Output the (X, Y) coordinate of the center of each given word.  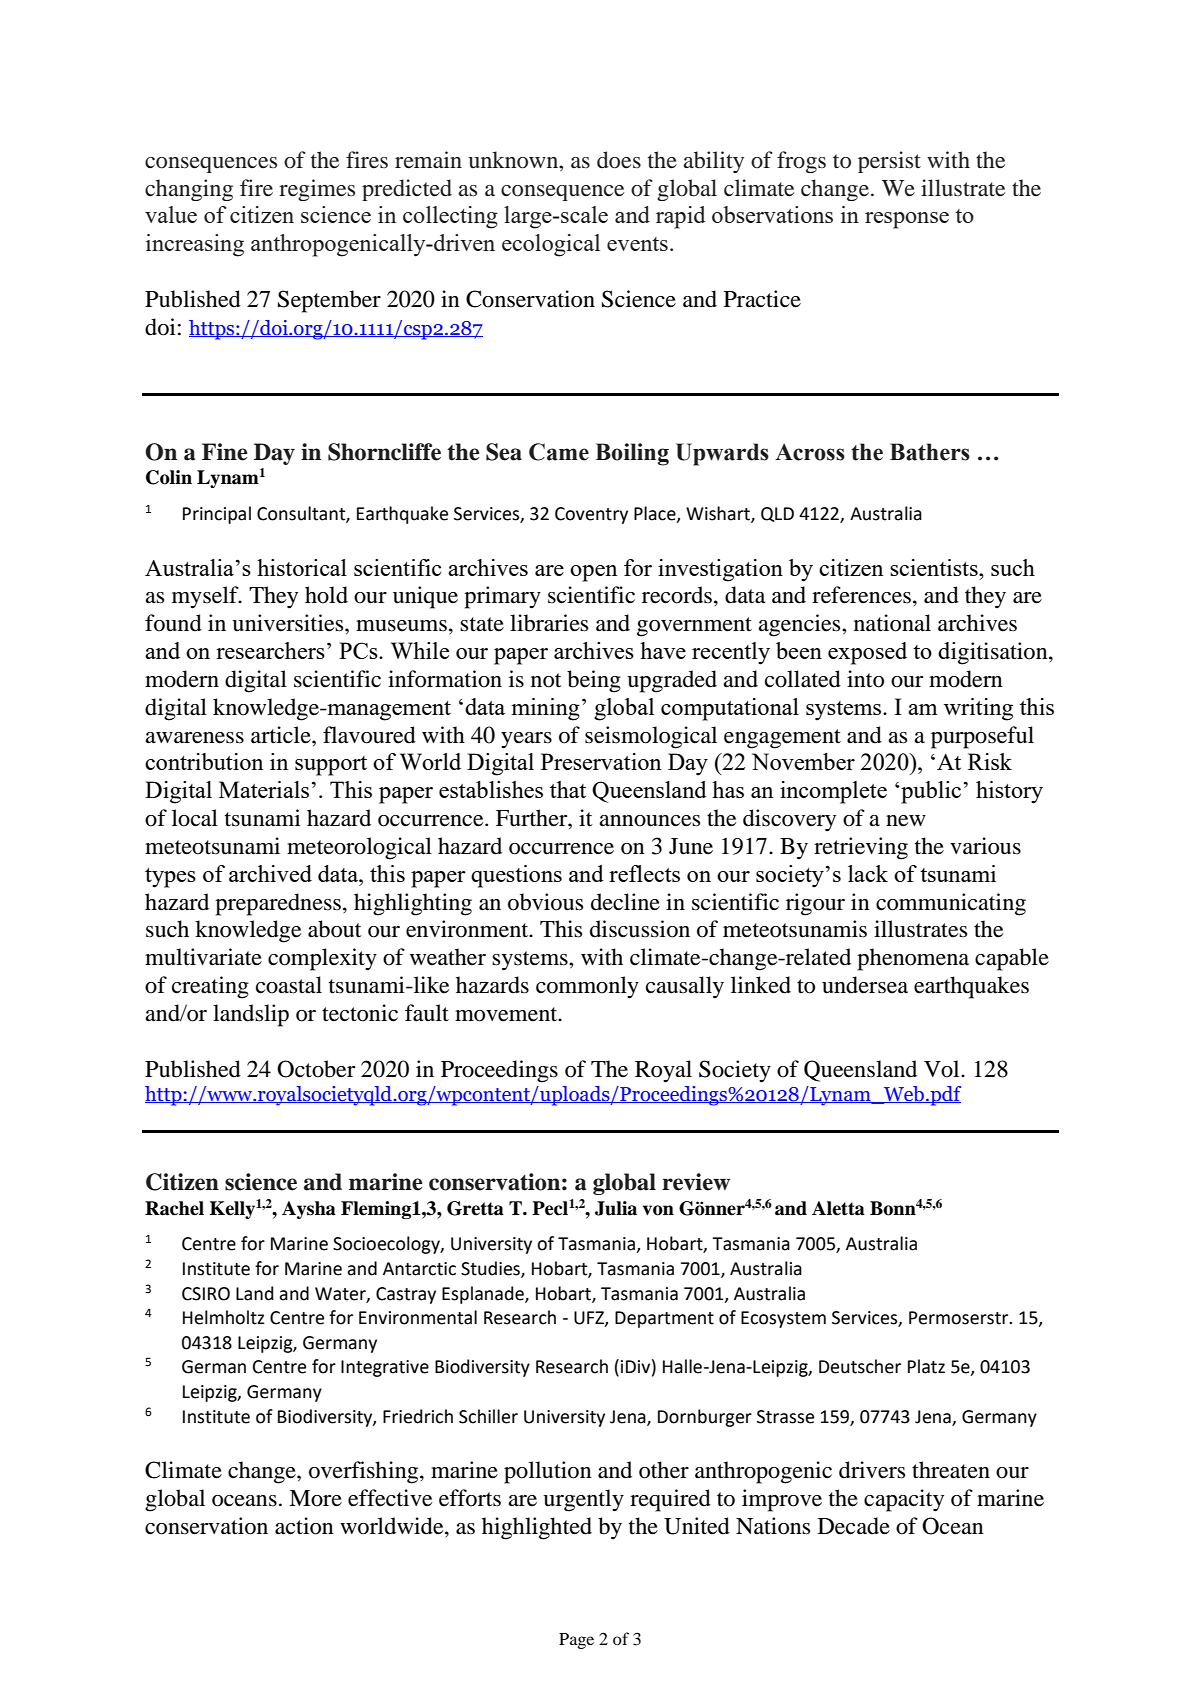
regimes (317, 190)
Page (576, 1641)
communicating (951, 904)
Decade (854, 1526)
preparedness (278, 904)
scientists (935, 567)
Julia (616, 1208)
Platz (926, 1366)
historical (302, 567)
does (619, 160)
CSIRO (206, 1294)
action (304, 1526)
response (907, 220)
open (593, 573)
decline (625, 902)
